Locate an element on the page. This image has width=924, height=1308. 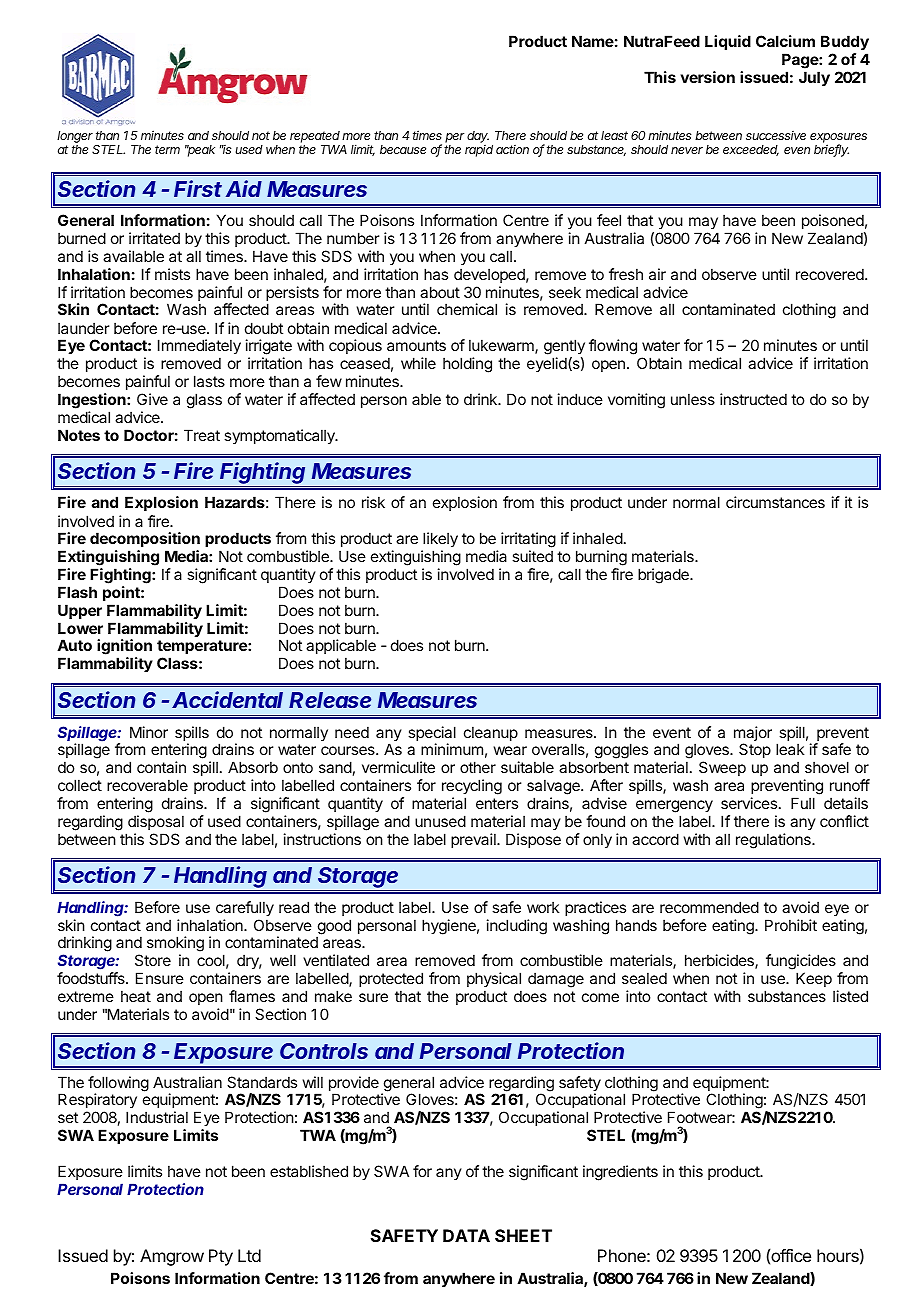
circumstances is located at coordinates (775, 502).
